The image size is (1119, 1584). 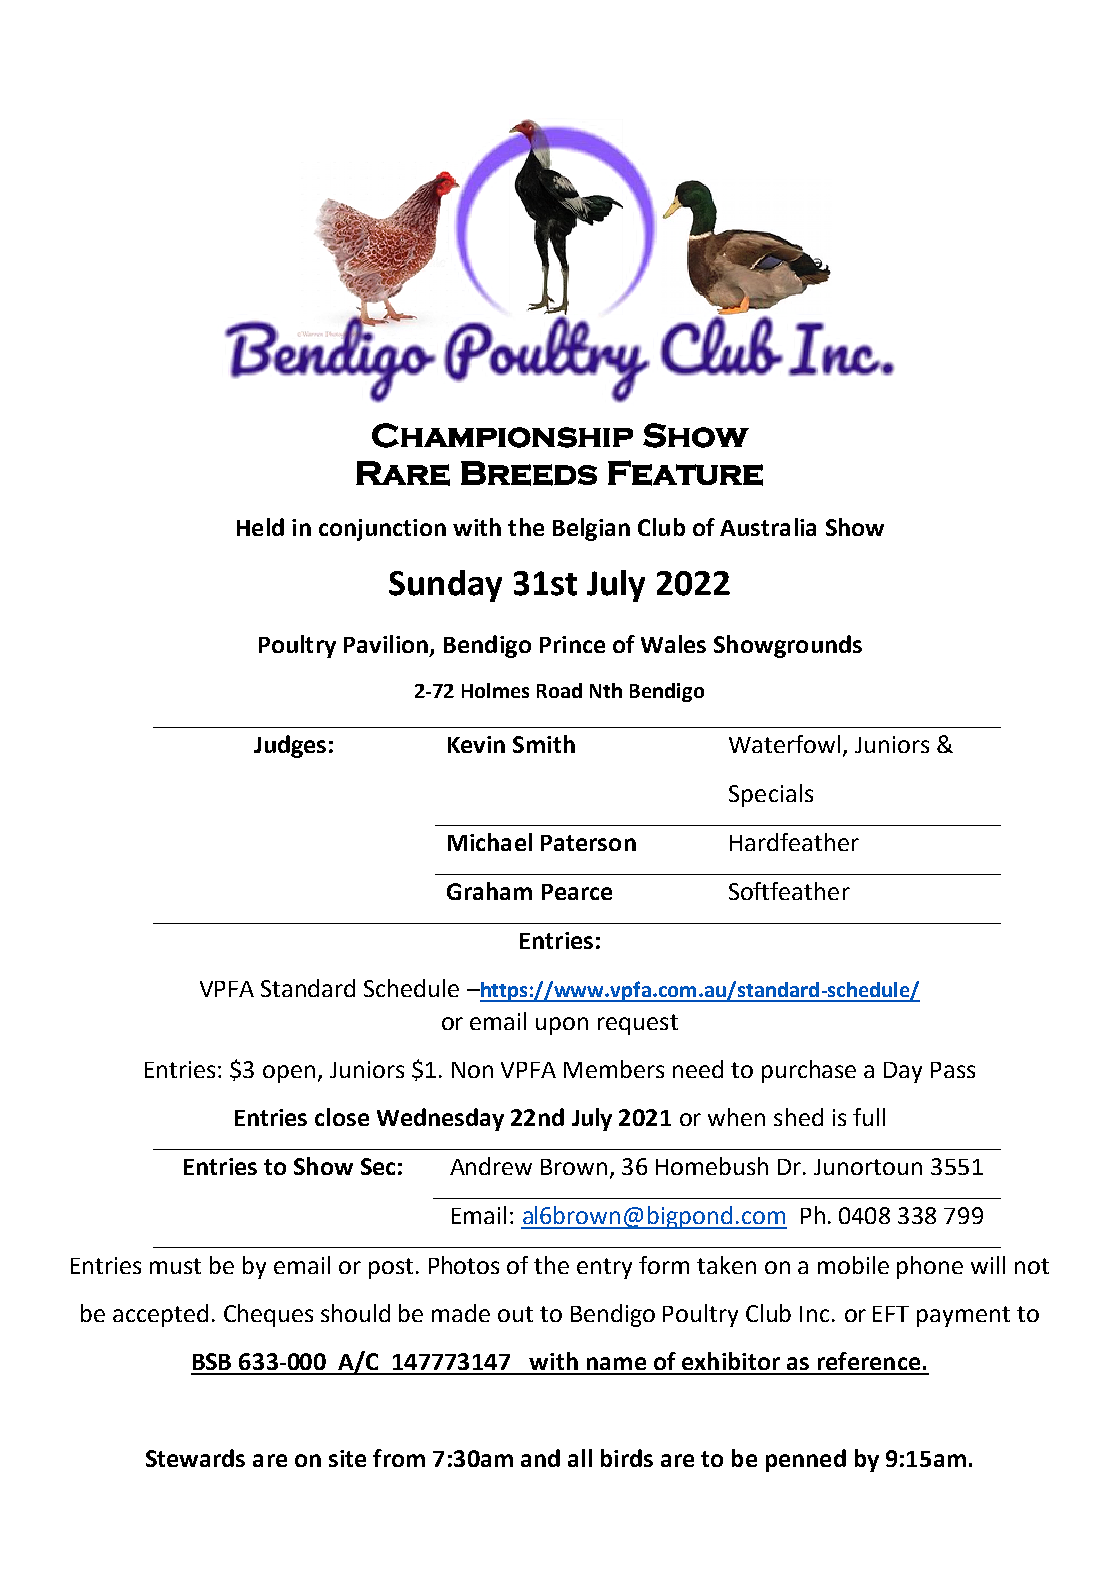 What do you see at coordinates (529, 473) in the screenshot?
I see `Breeds` at bounding box center [529, 473].
